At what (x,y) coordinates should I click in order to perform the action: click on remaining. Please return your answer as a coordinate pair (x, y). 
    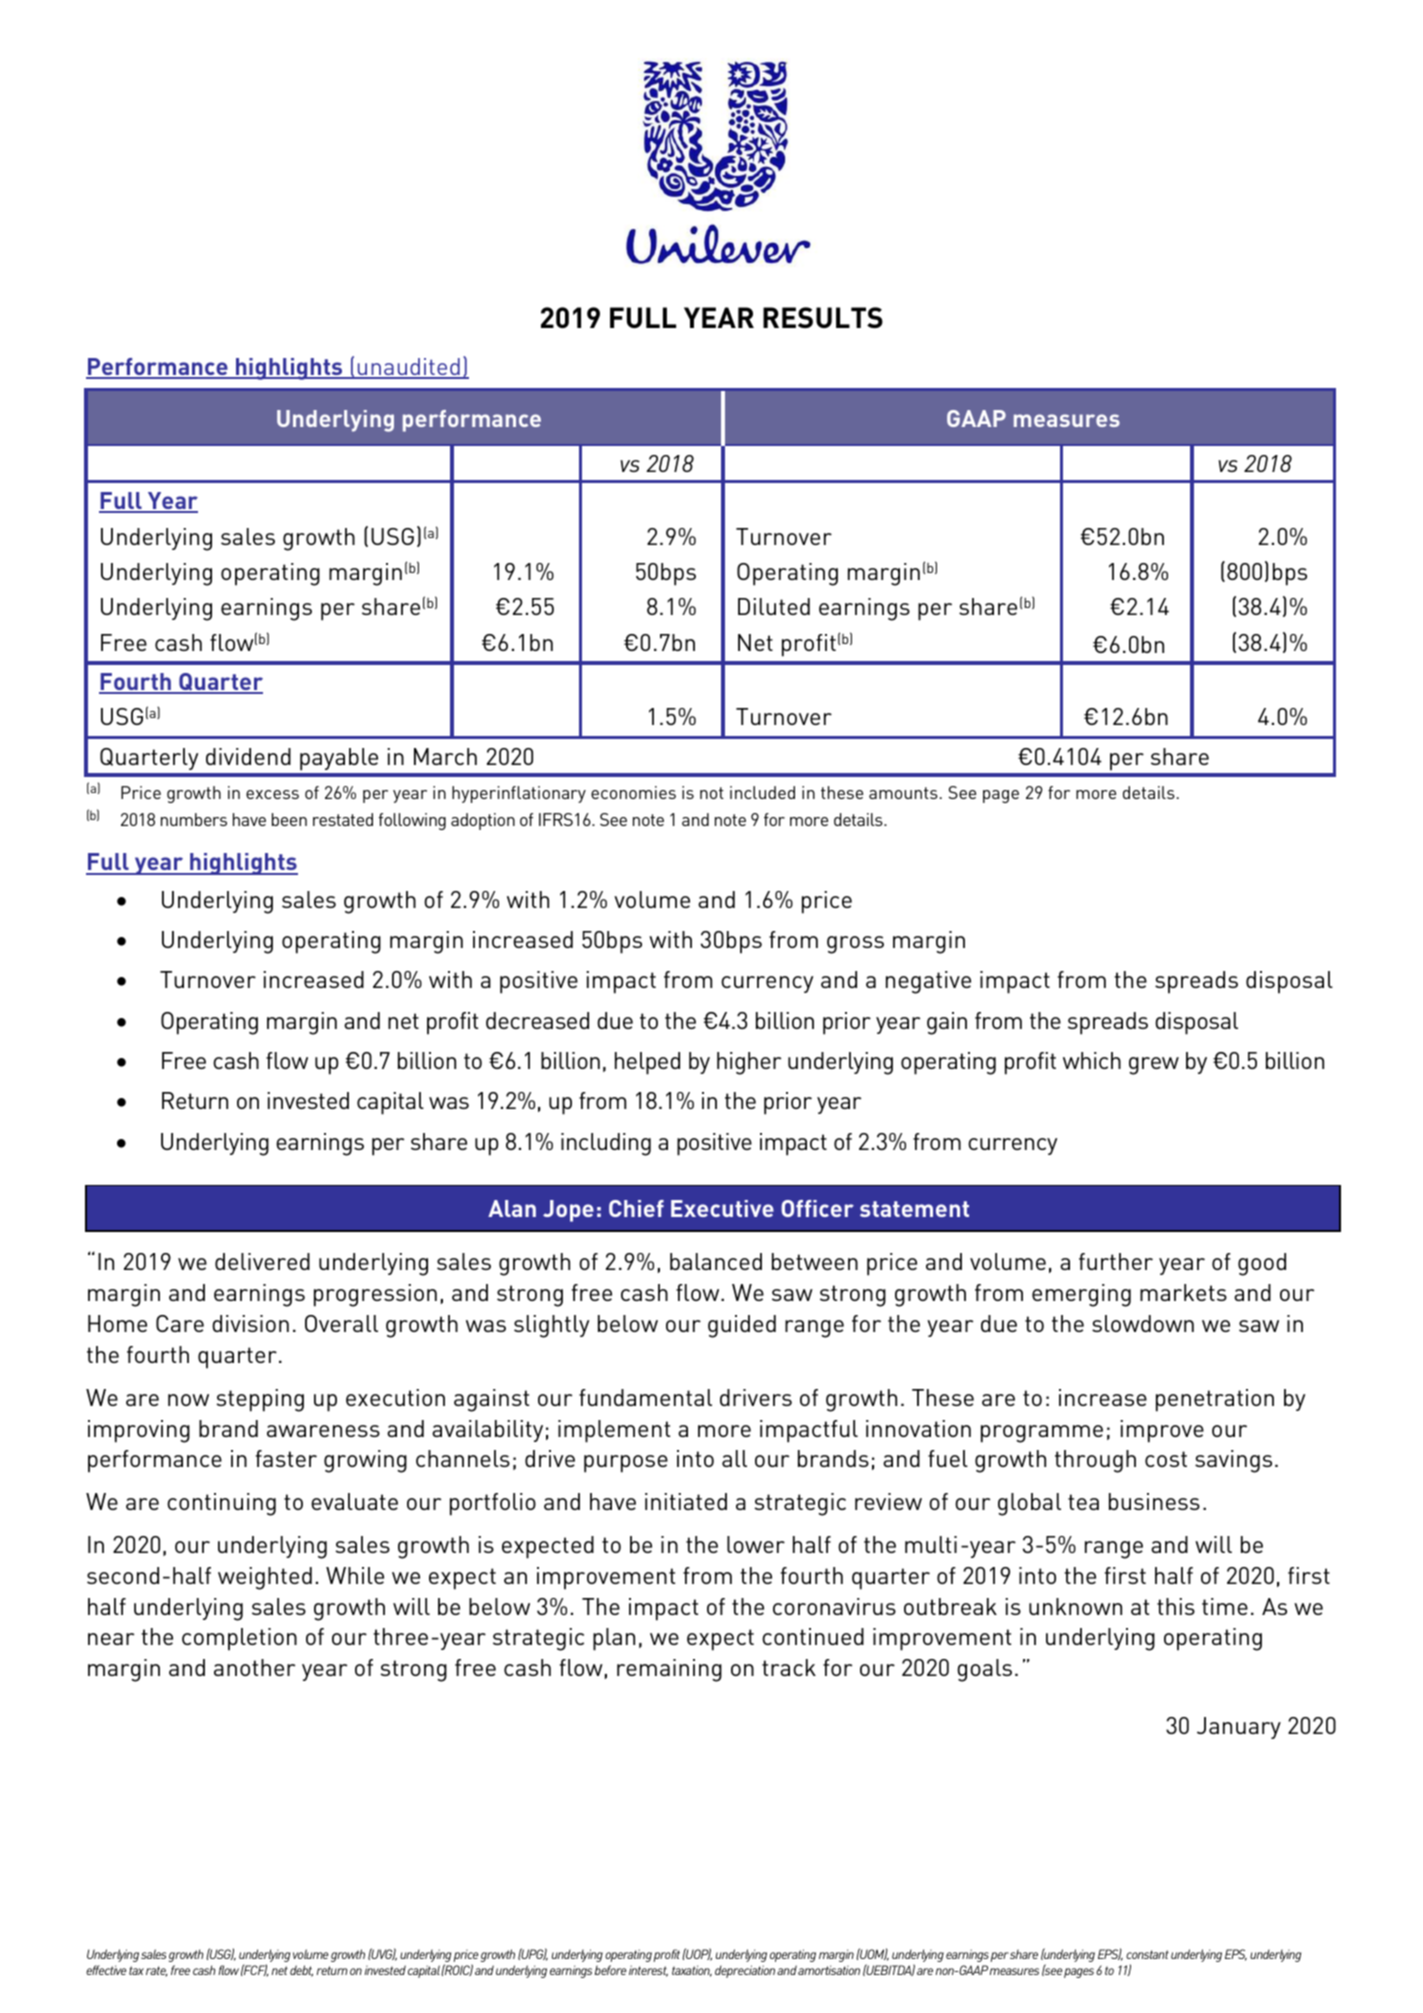
    Looking at the image, I should click on (669, 1670).
